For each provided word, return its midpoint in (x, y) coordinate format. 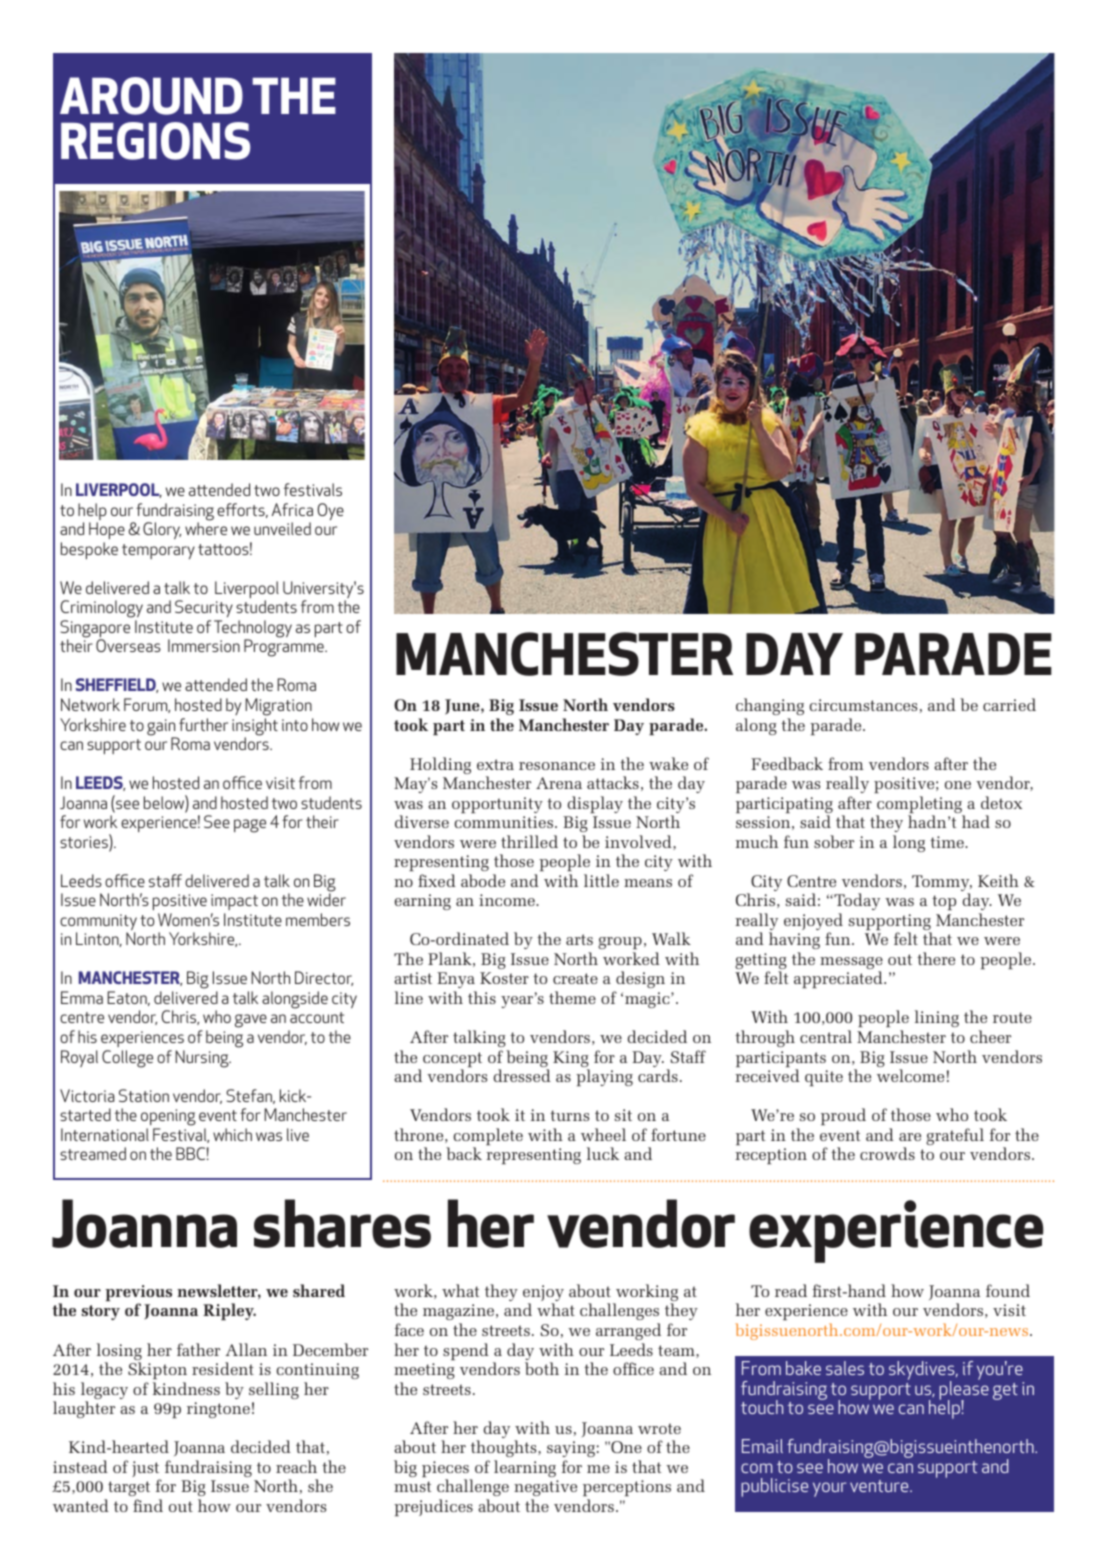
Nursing (203, 1059)
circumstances (863, 705)
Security (204, 608)
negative (545, 1488)
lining (937, 1018)
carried (1009, 704)
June (463, 707)
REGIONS (155, 141)
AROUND (151, 96)
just (146, 1470)
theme (572, 997)
